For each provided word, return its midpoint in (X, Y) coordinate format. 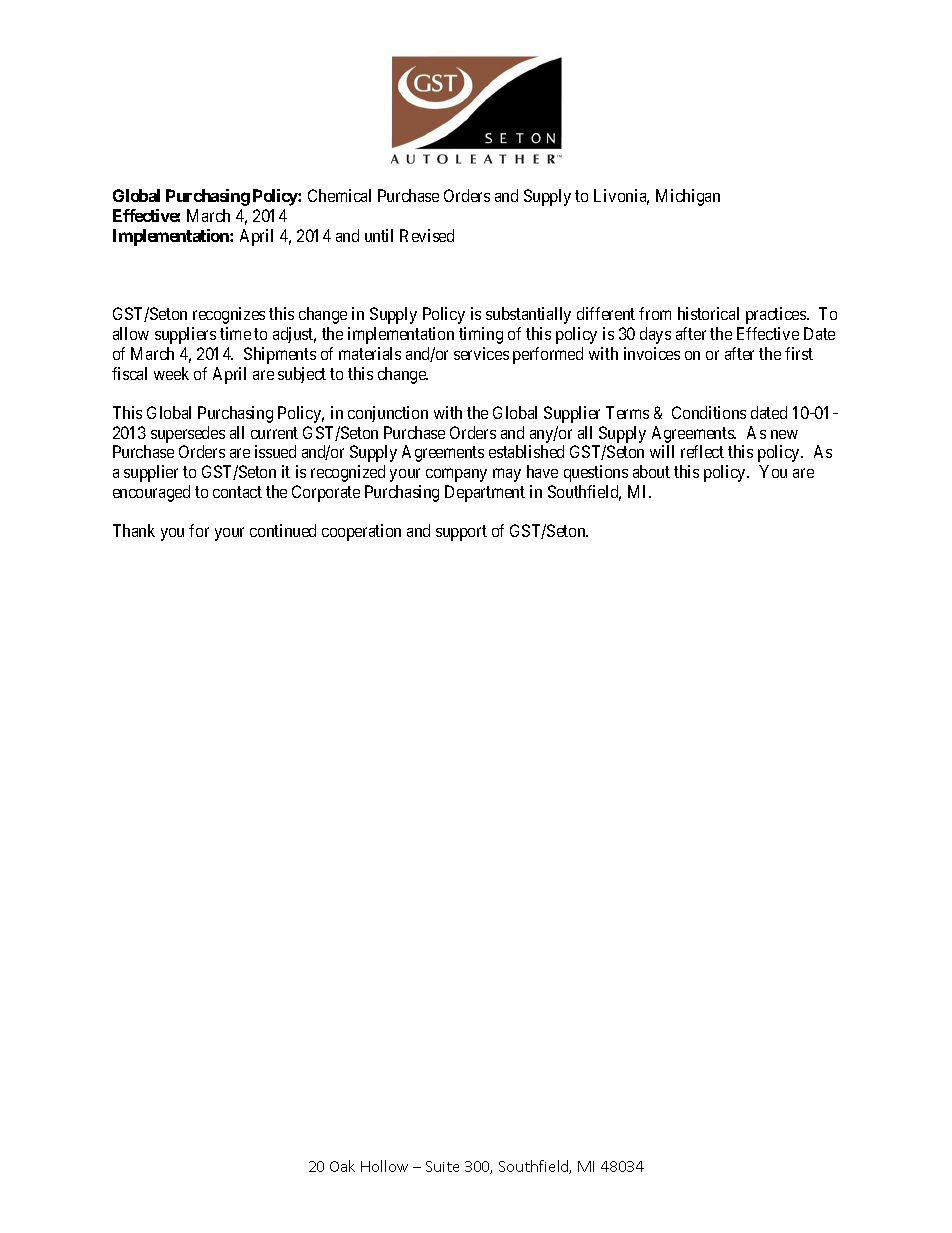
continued (283, 530)
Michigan (688, 197)
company (456, 475)
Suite (442, 1166)
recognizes (229, 315)
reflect (702, 451)
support (461, 533)
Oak (342, 1166)
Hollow (384, 1166)
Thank (134, 530)
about (651, 471)
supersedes (188, 434)
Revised (427, 235)
